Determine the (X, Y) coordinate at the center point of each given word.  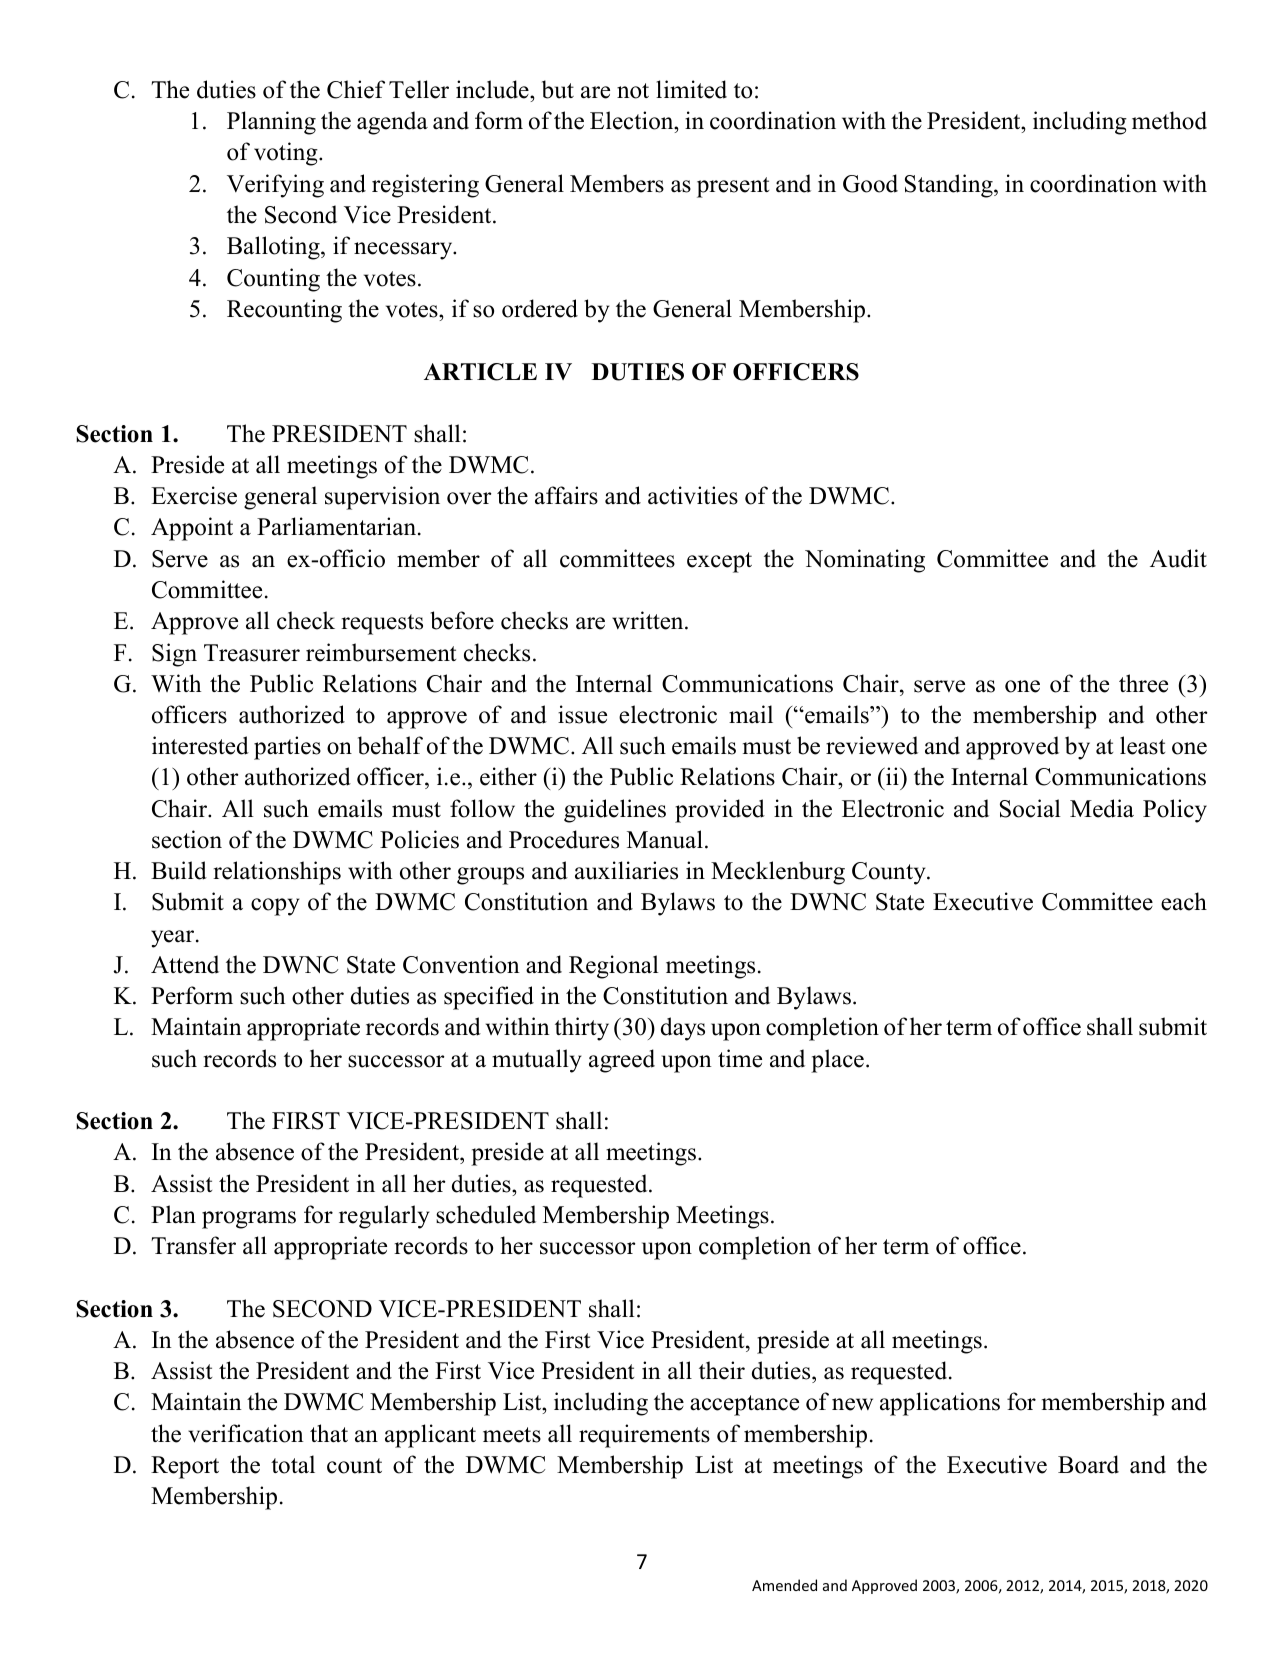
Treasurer (252, 653)
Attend (185, 964)
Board (1088, 1464)
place (837, 1061)
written (649, 620)
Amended (784, 1585)
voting (287, 154)
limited (691, 89)
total (293, 1464)
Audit (1178, 558)
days (683, 1029)
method (1169, 120)
